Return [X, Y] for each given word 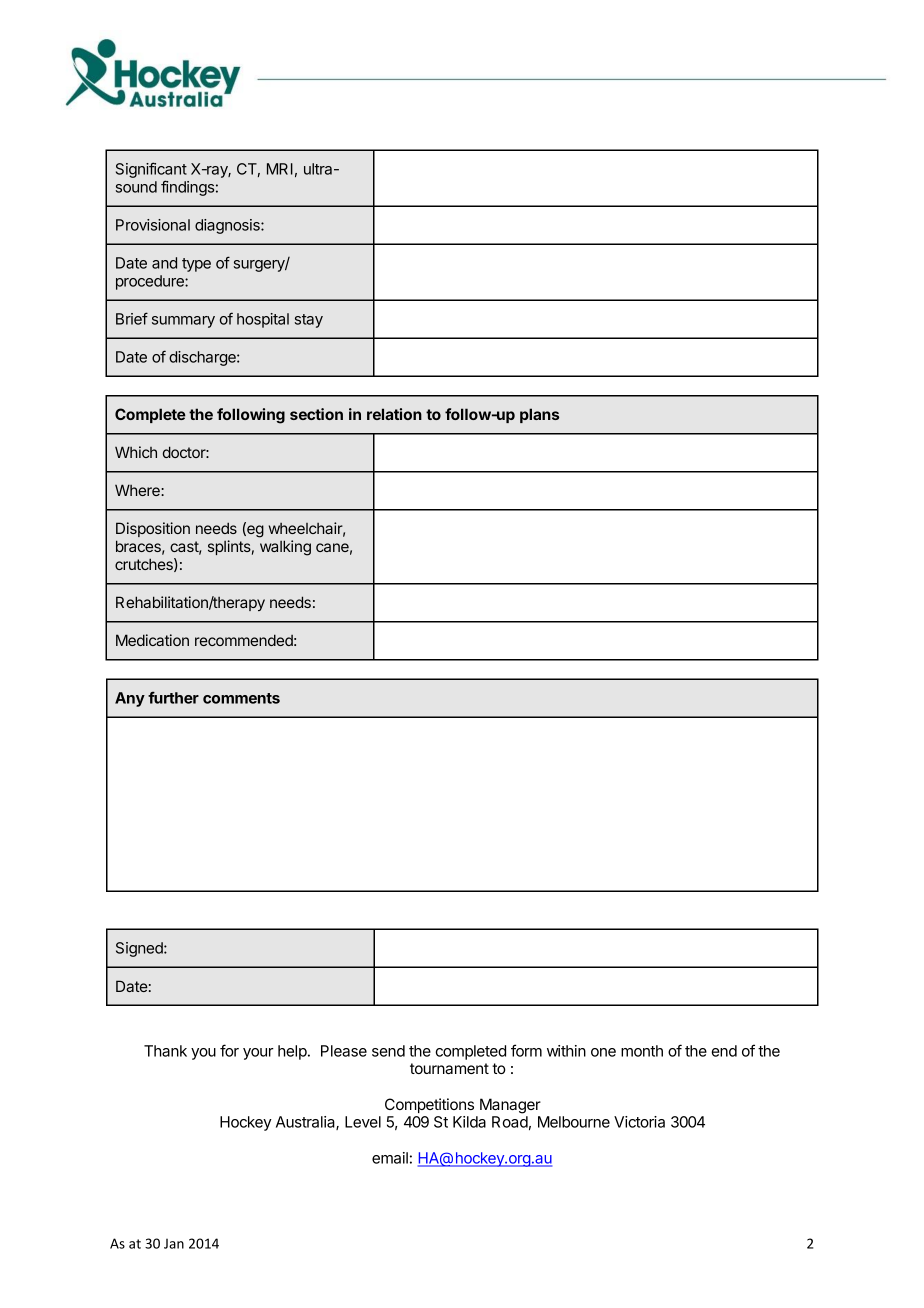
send [388, 1051]
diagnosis [228, 226]
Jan [174, 1244]
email [390, 1158]
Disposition [153, 529]
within [566, 1051]
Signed [140, 949]
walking [285, 548]
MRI [280, 169]
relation [394, 414]
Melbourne [574, 1122]
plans [539, 415]
